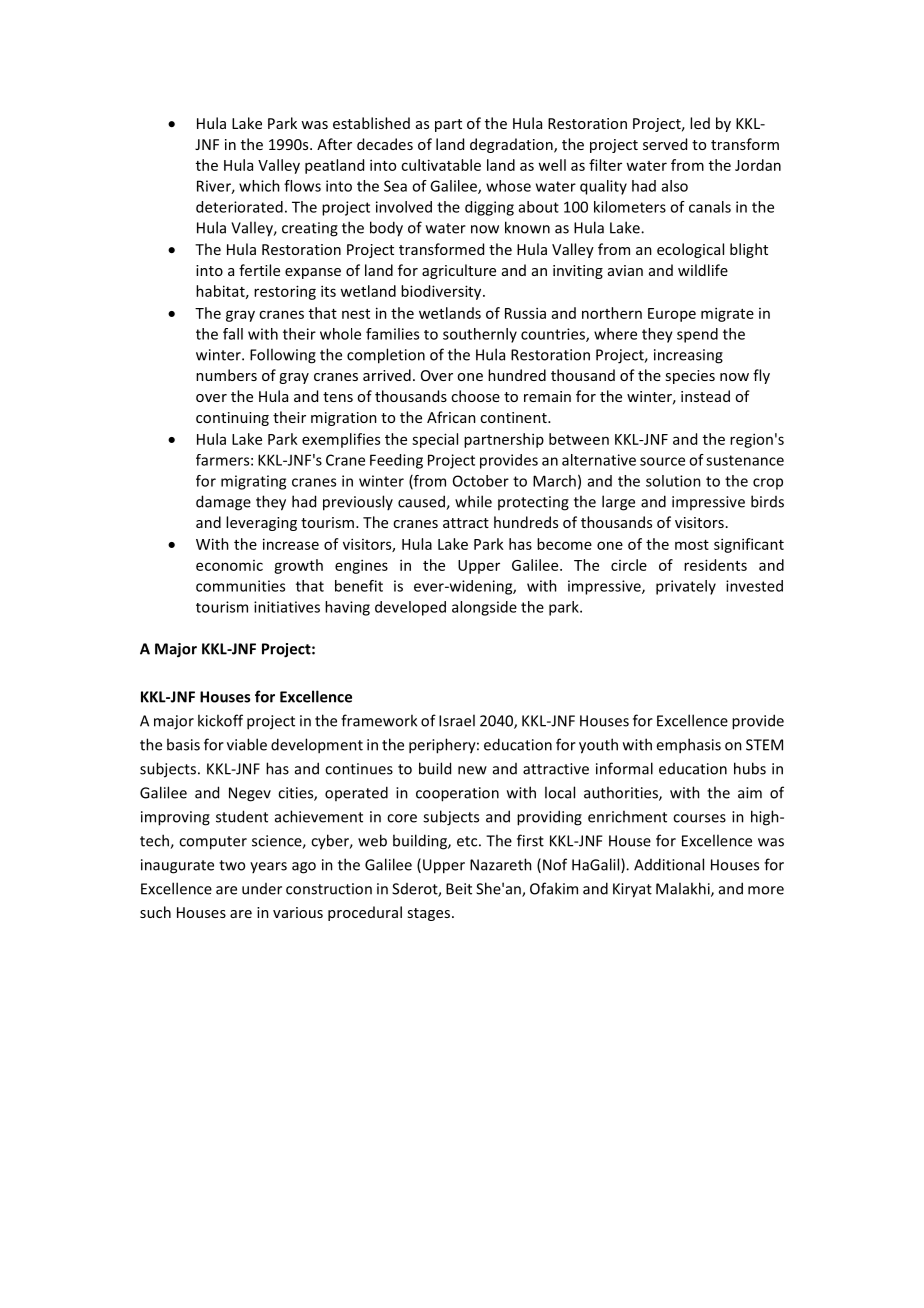 This image has height=1308, width=924. What do you see at coordinates (692, 545) in the image?
I see `most` at bounding box center [692, 545].
